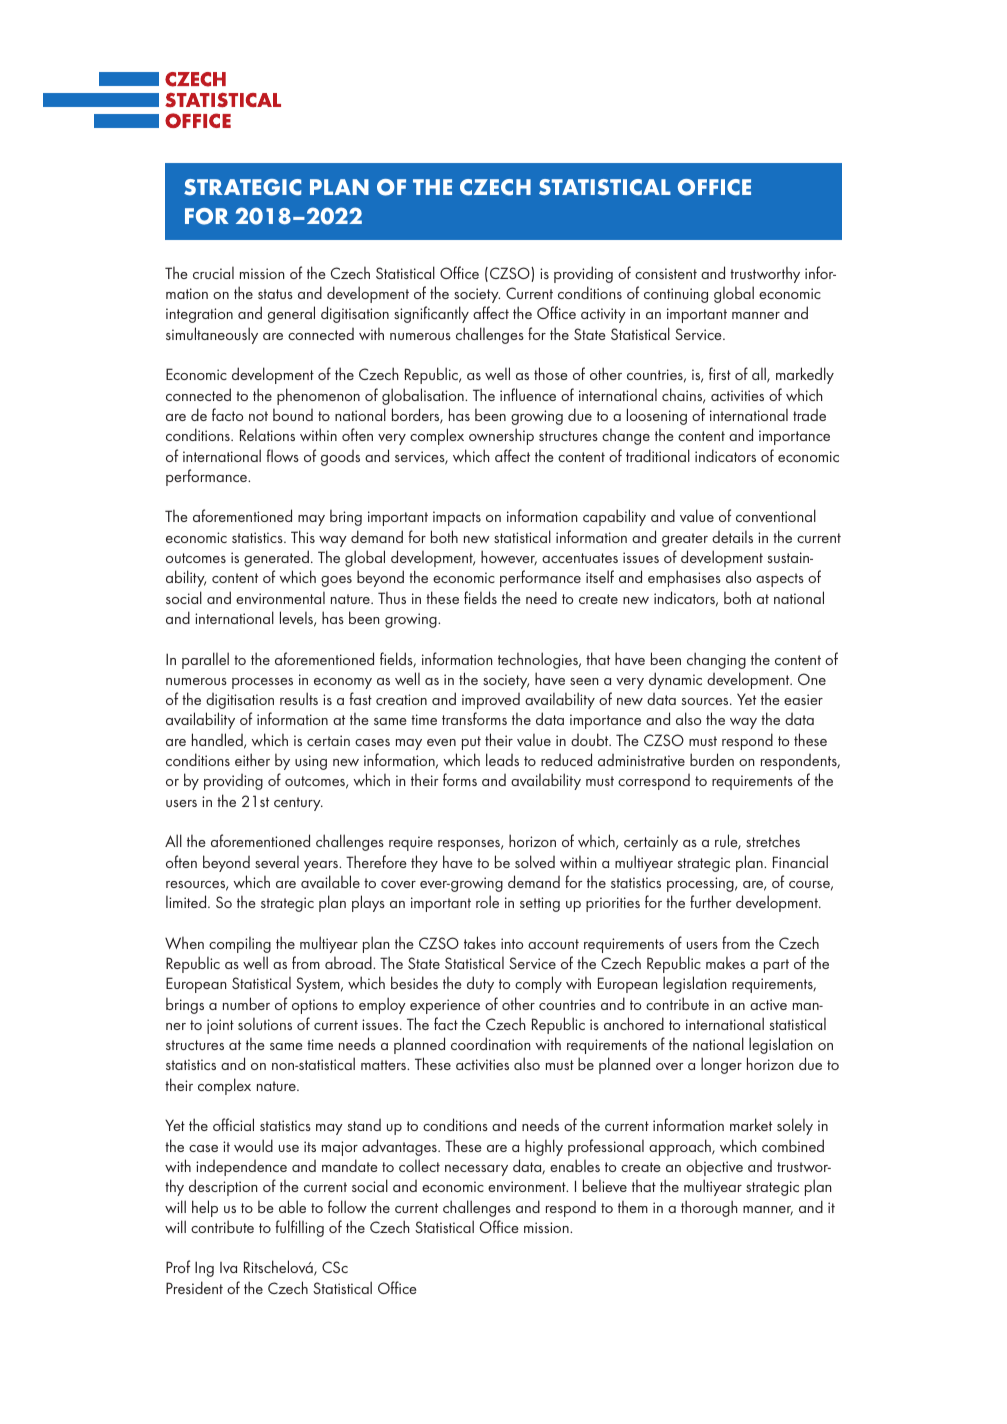 This screenshot has height=1424, width=1007. I want to click on status, so click(275, 294).
